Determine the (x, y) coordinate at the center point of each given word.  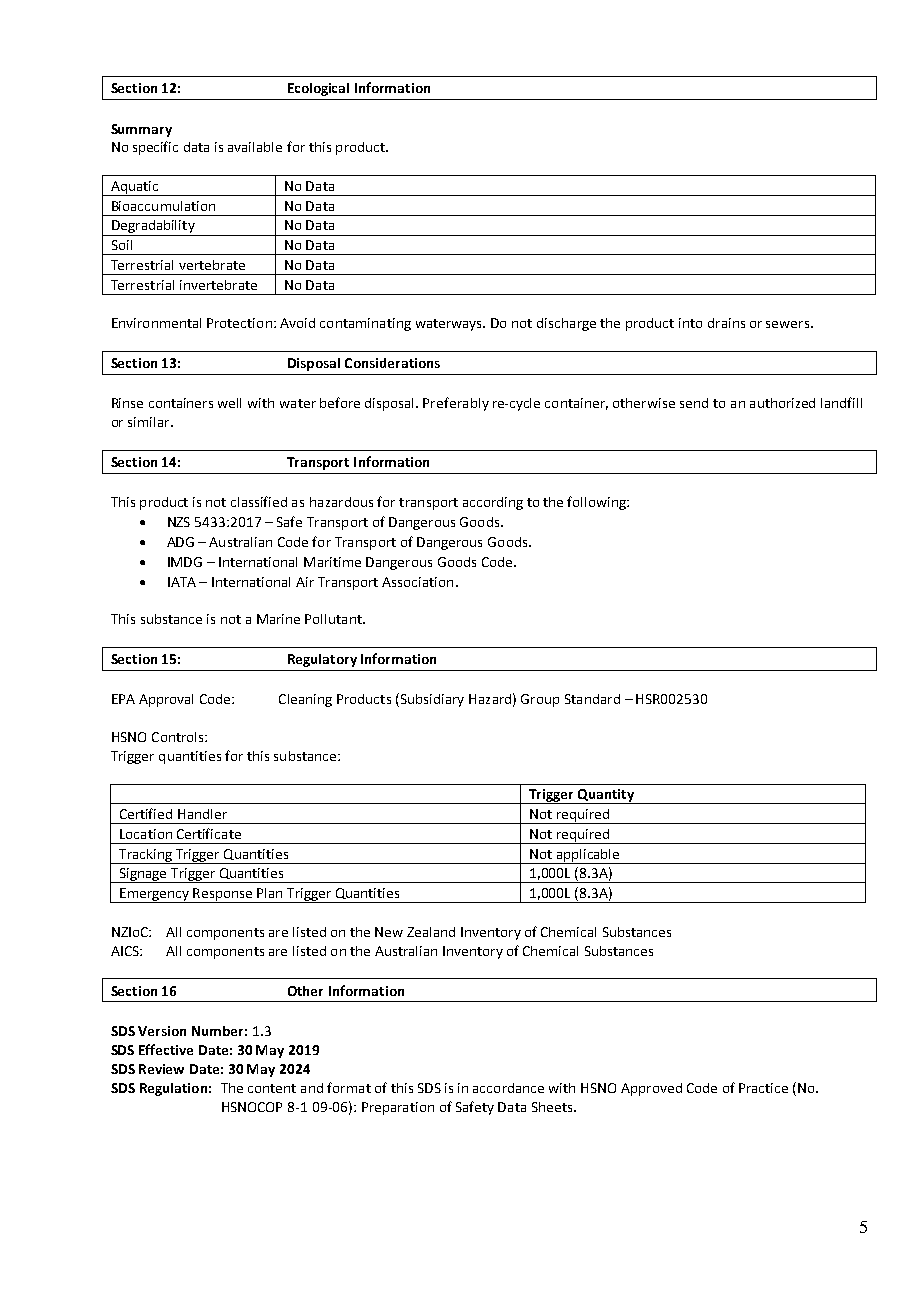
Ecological (318, 89)
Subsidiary (431, 700)
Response (223, 895)
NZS (179, 522)
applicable (588, 856)
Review (161, 1069)
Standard (592, 699)
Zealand (431, 932)
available (255, 147)
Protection (239, 323)
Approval (166, 700)
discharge (566, 324)
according (493, 503)
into (690, 323)
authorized (782, 403)
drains (726, 323)
